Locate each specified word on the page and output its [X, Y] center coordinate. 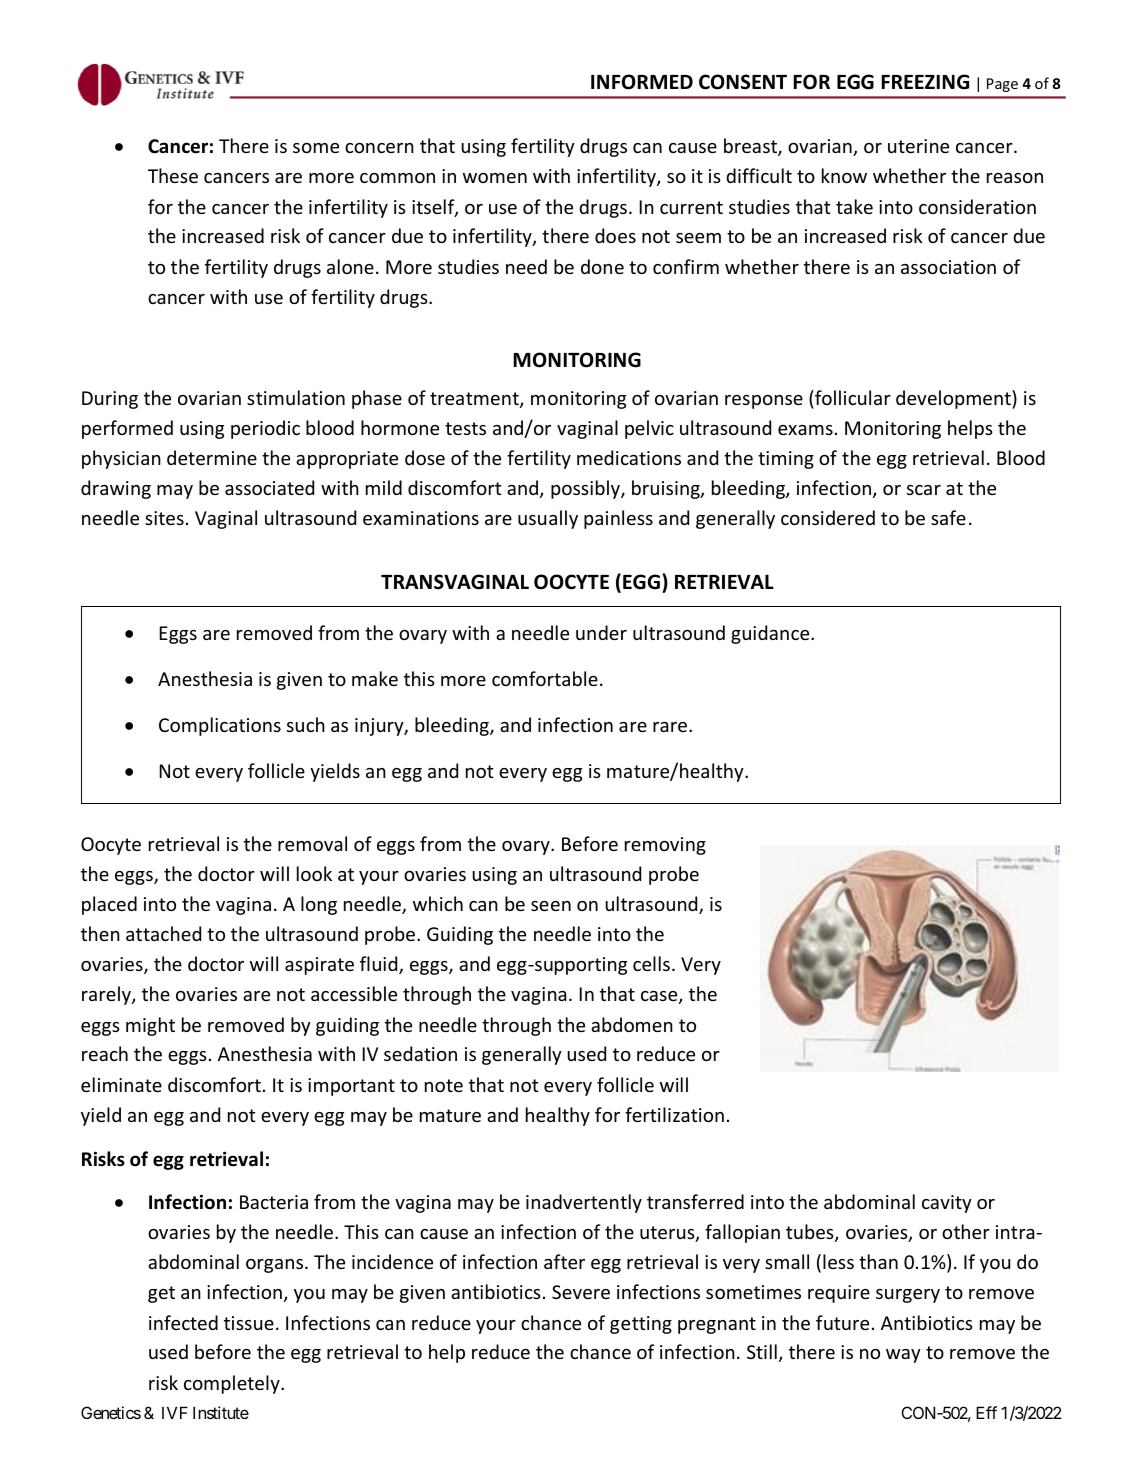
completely [233, 1384]
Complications [220, 726]
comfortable [545, 678]
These [173, 175]
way [903, 1356]
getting [641, 1325]
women [495, 178]
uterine [918, 146]
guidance [771, 634]
